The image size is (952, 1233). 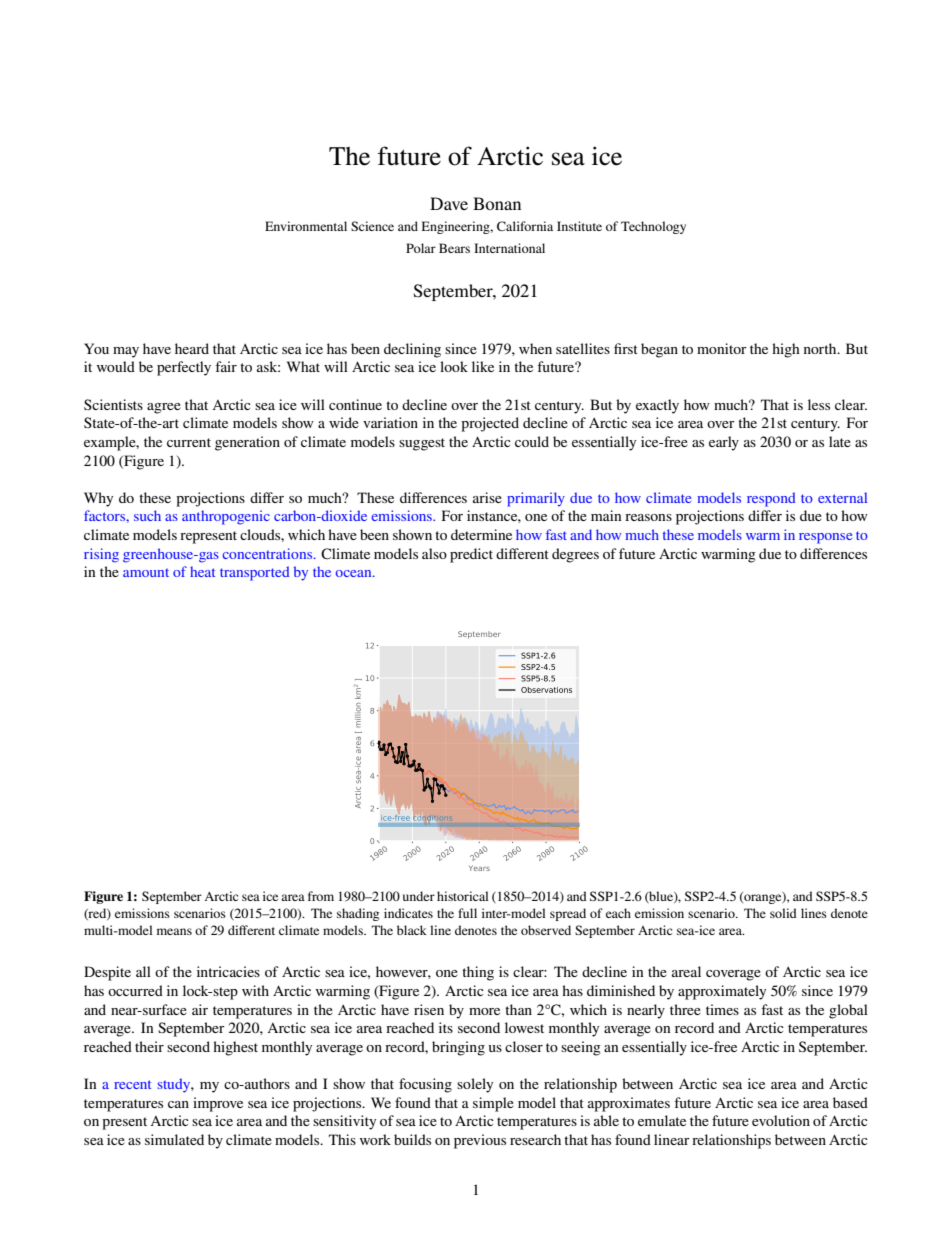 I want to click on respond, so click(x=771, y=499).
